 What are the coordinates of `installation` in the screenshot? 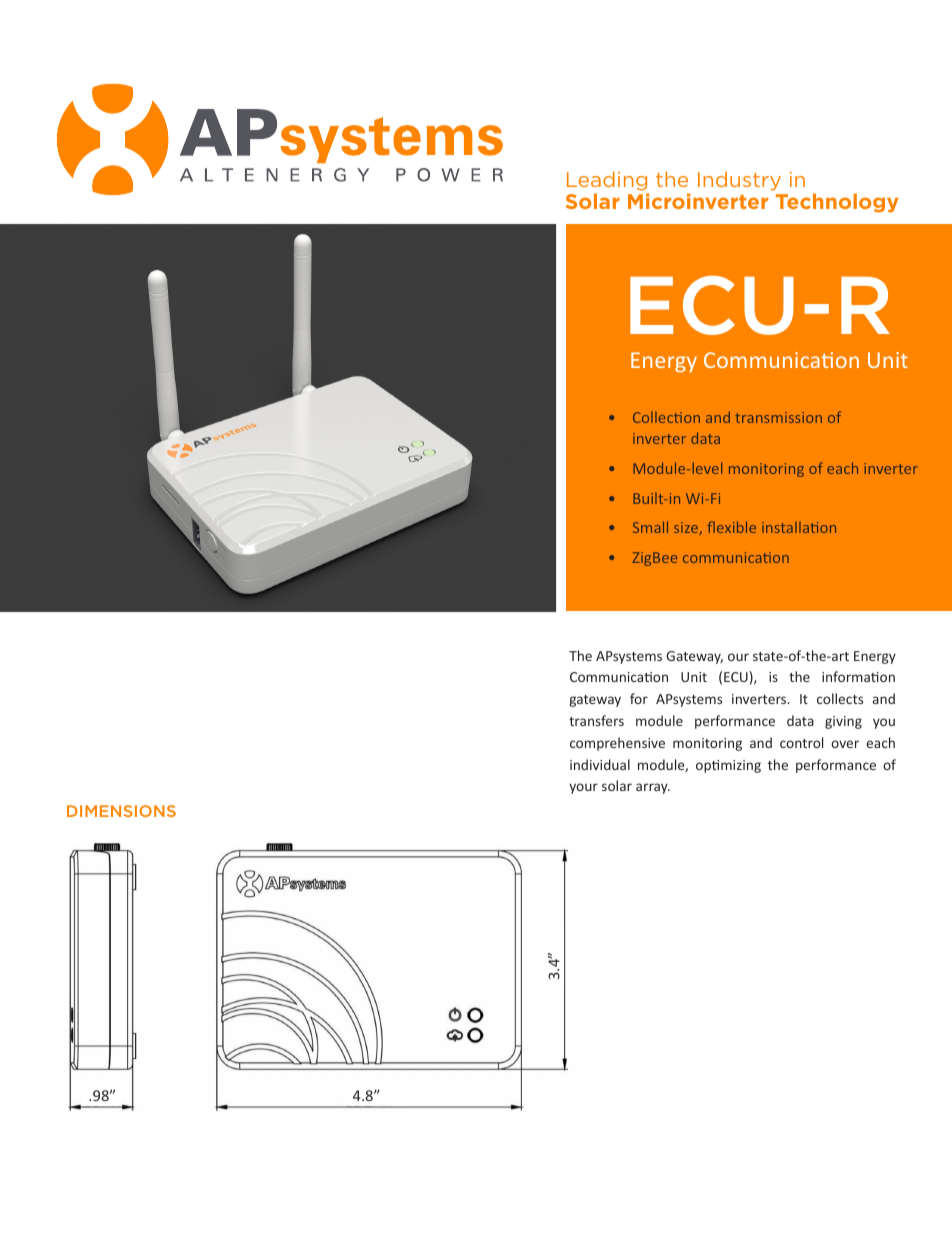 It's located at (799, 527).
